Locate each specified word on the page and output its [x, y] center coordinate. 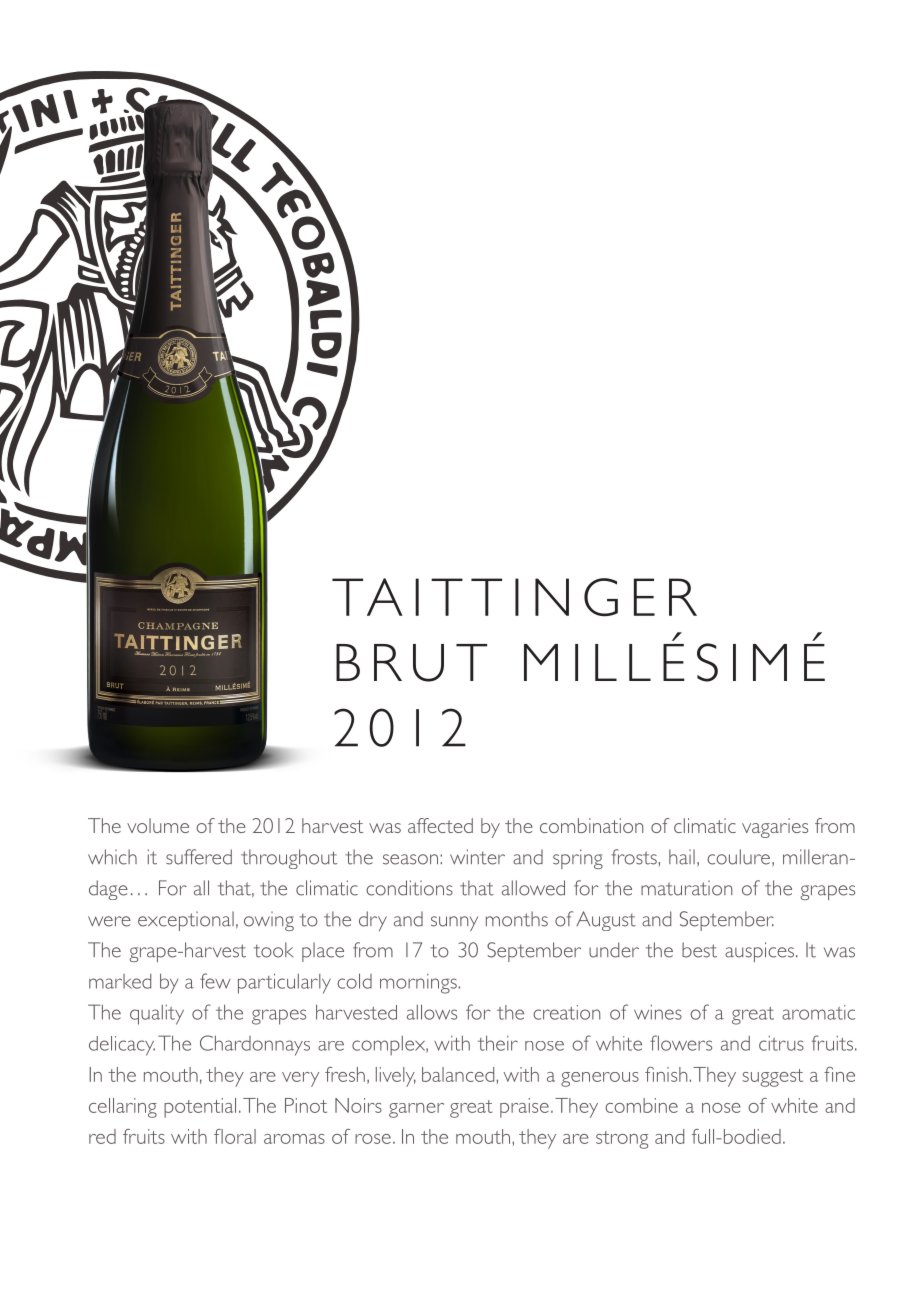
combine [641, 1105]
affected [440, 825]
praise [524, 1108]
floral [235, 1136]
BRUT [411, 663]
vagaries [775, 828]
